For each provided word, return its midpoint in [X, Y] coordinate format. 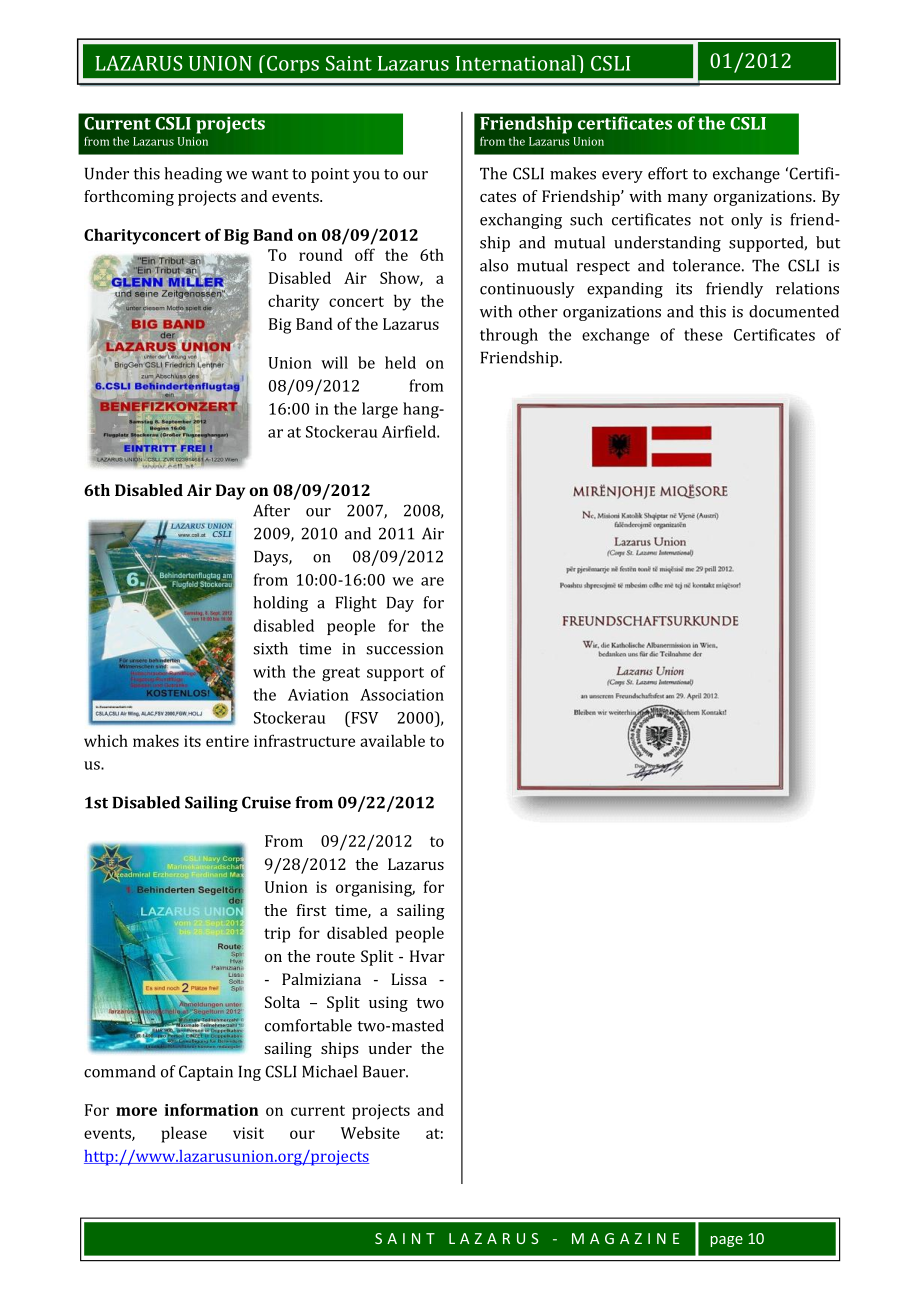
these [703, 334]
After [271, 510]
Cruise [266, 802]
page [727, 1241]
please [184, 1134]
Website [370, 1132]
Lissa [409, 979]
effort [668, 173]
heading [193, 175]
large [380, 410]
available [392, 740]
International [517, 63]
